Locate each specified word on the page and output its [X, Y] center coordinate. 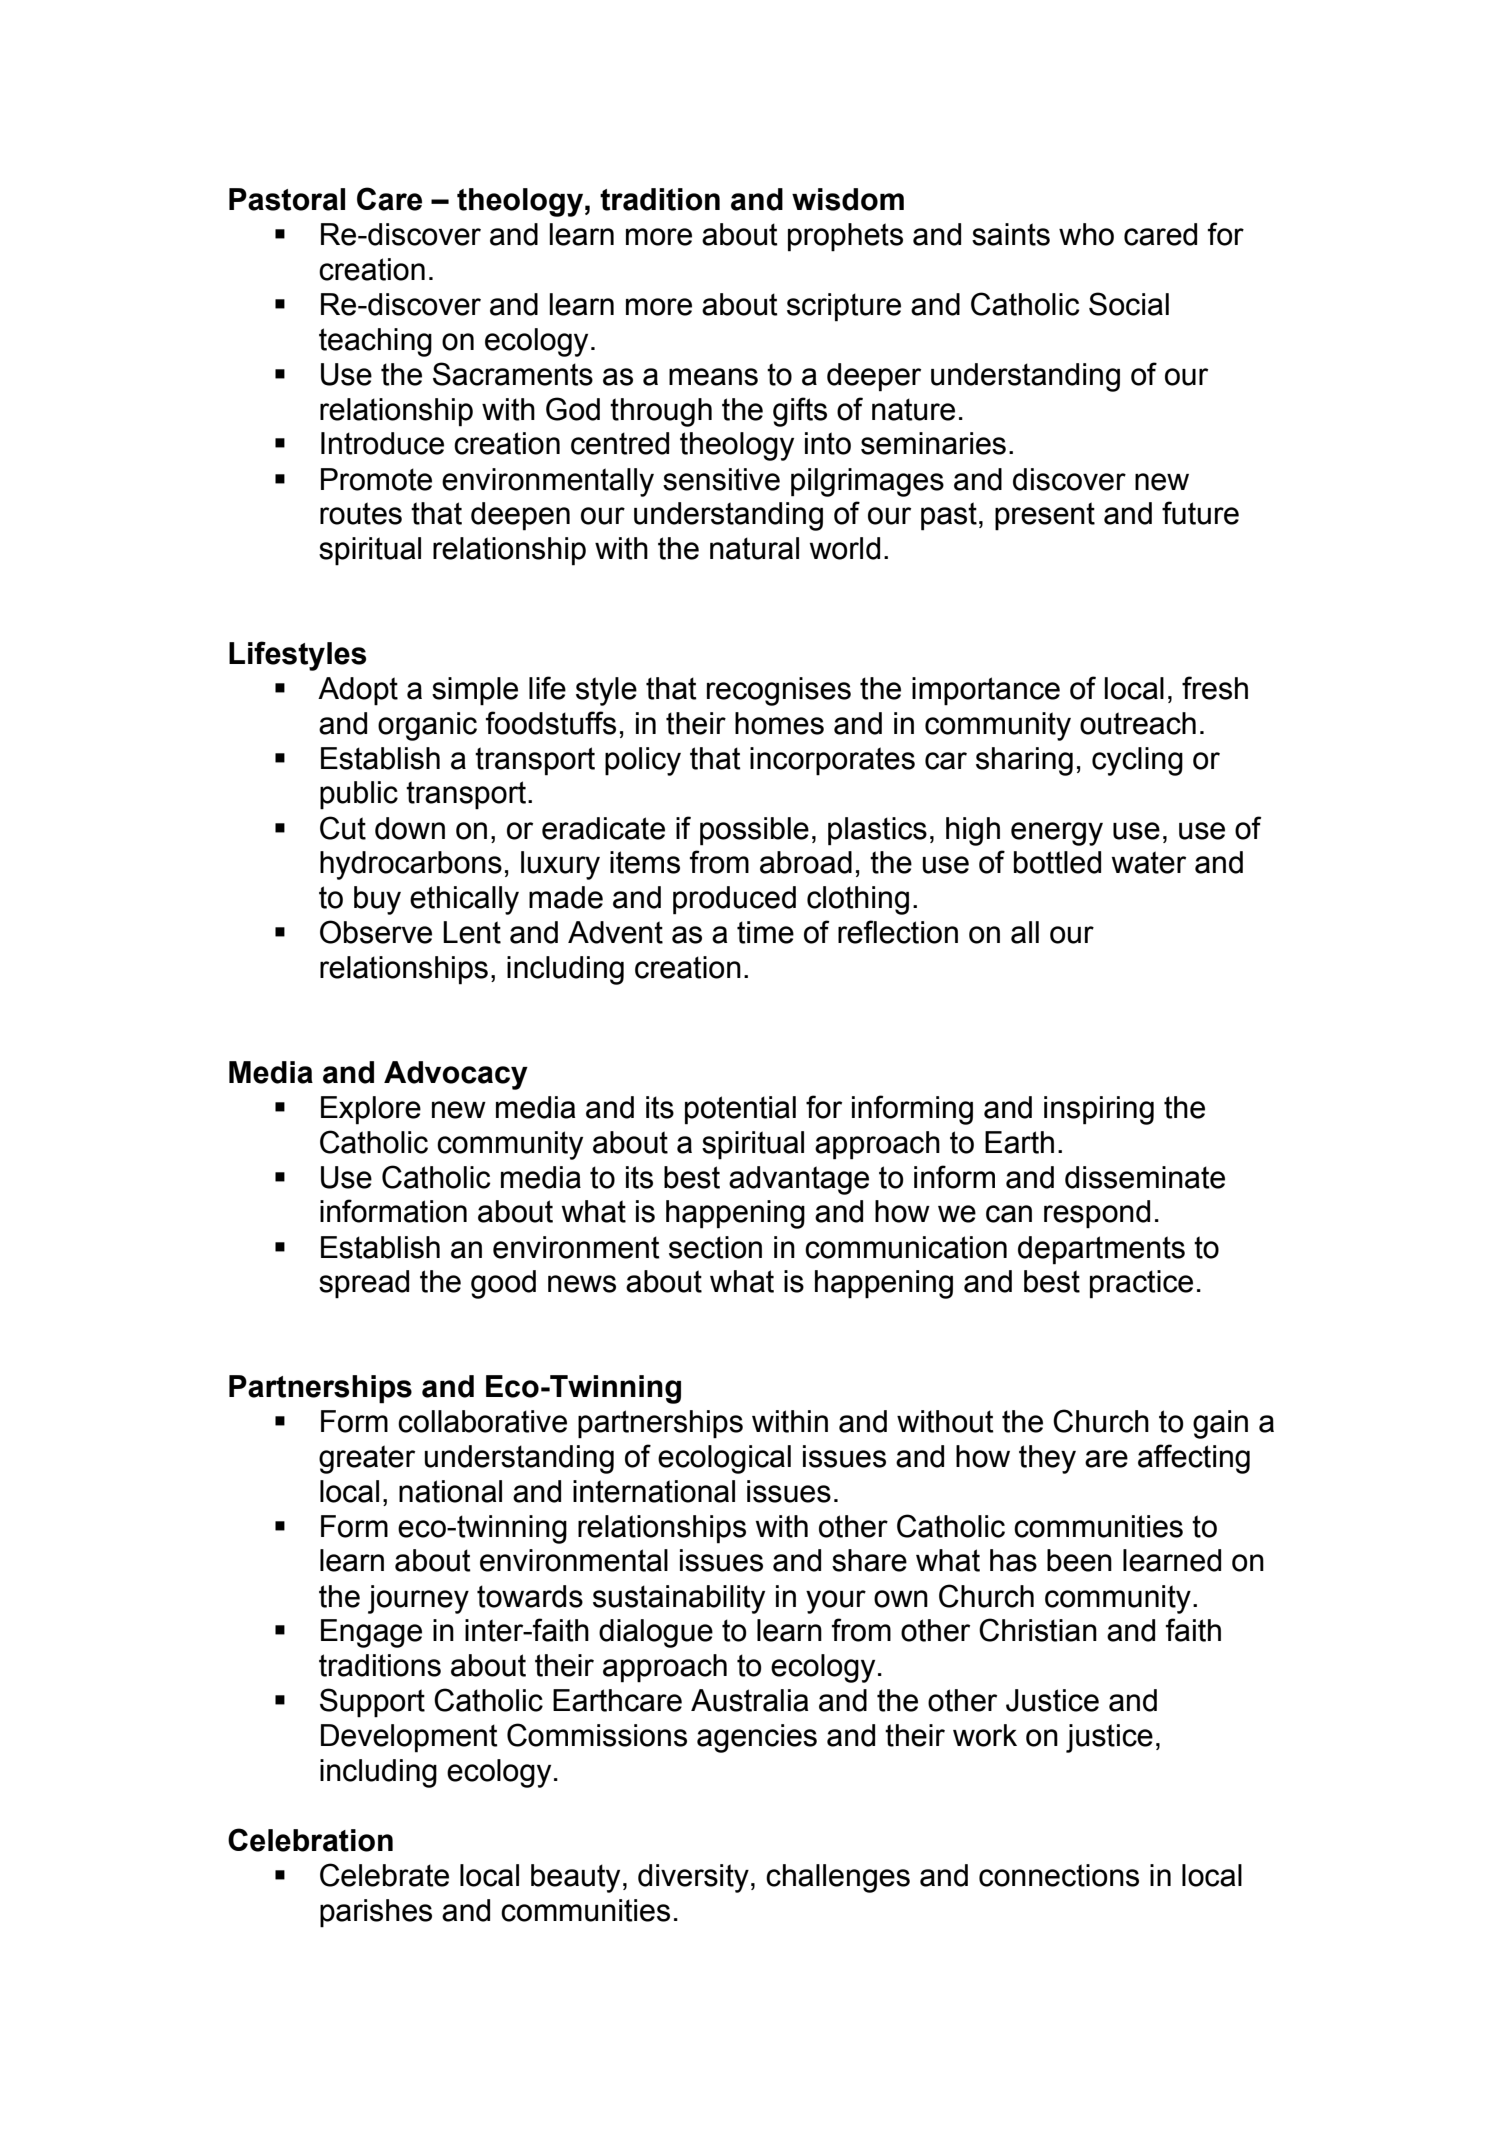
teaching [375, 342]
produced [734, 900]
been [1079, 1560]
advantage [799, 1180]
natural [754, 548]
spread [364, 1284]
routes [361, 513]
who [1086, 234]
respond [1097, 1214]
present [1045, 516]
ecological [724, 1459]
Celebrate [384, 1875]
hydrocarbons [411, 865]
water [1149, 862]
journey [418, 1599]
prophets [845, 237]
